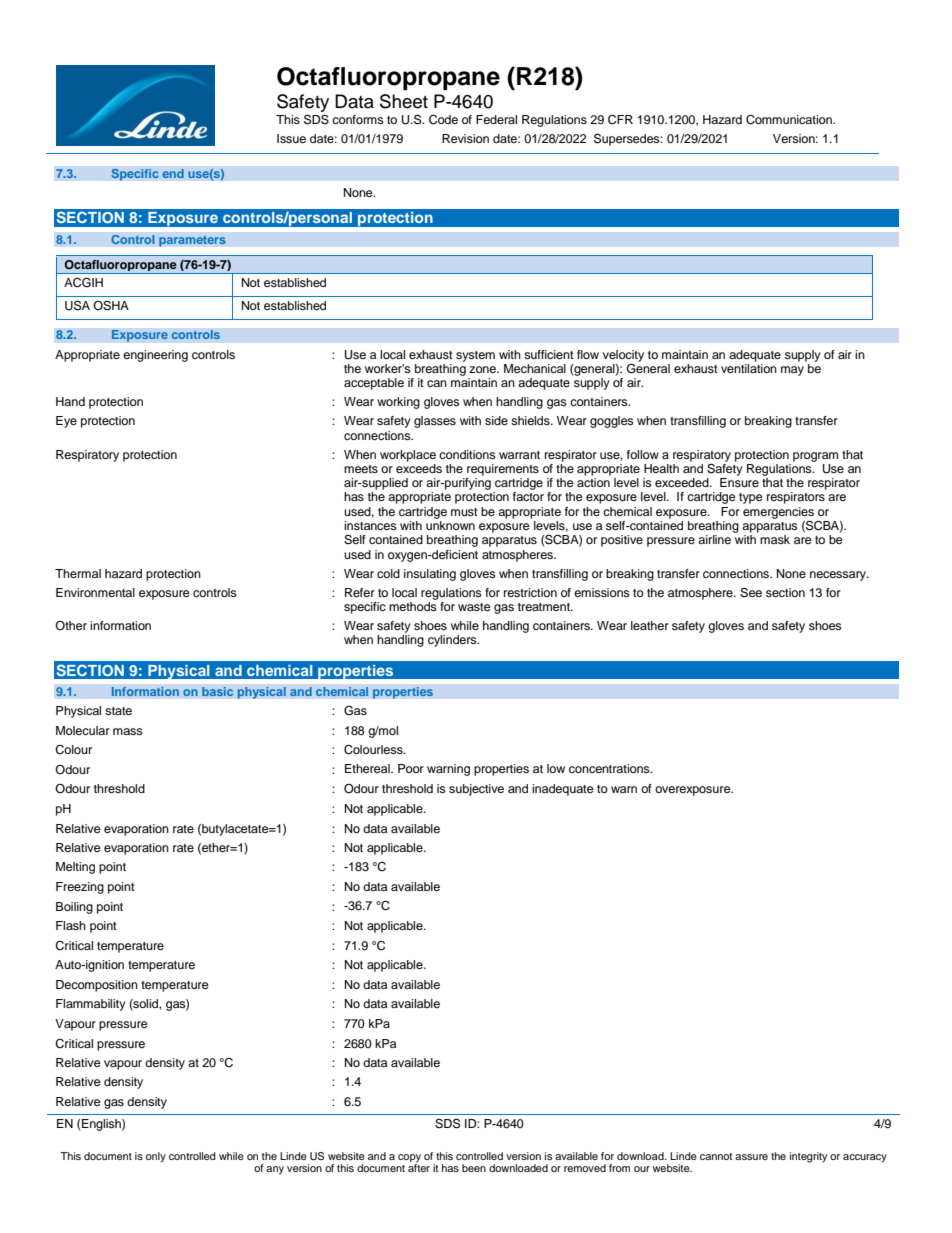  I want to click on concentrations, so click(610, 768).
